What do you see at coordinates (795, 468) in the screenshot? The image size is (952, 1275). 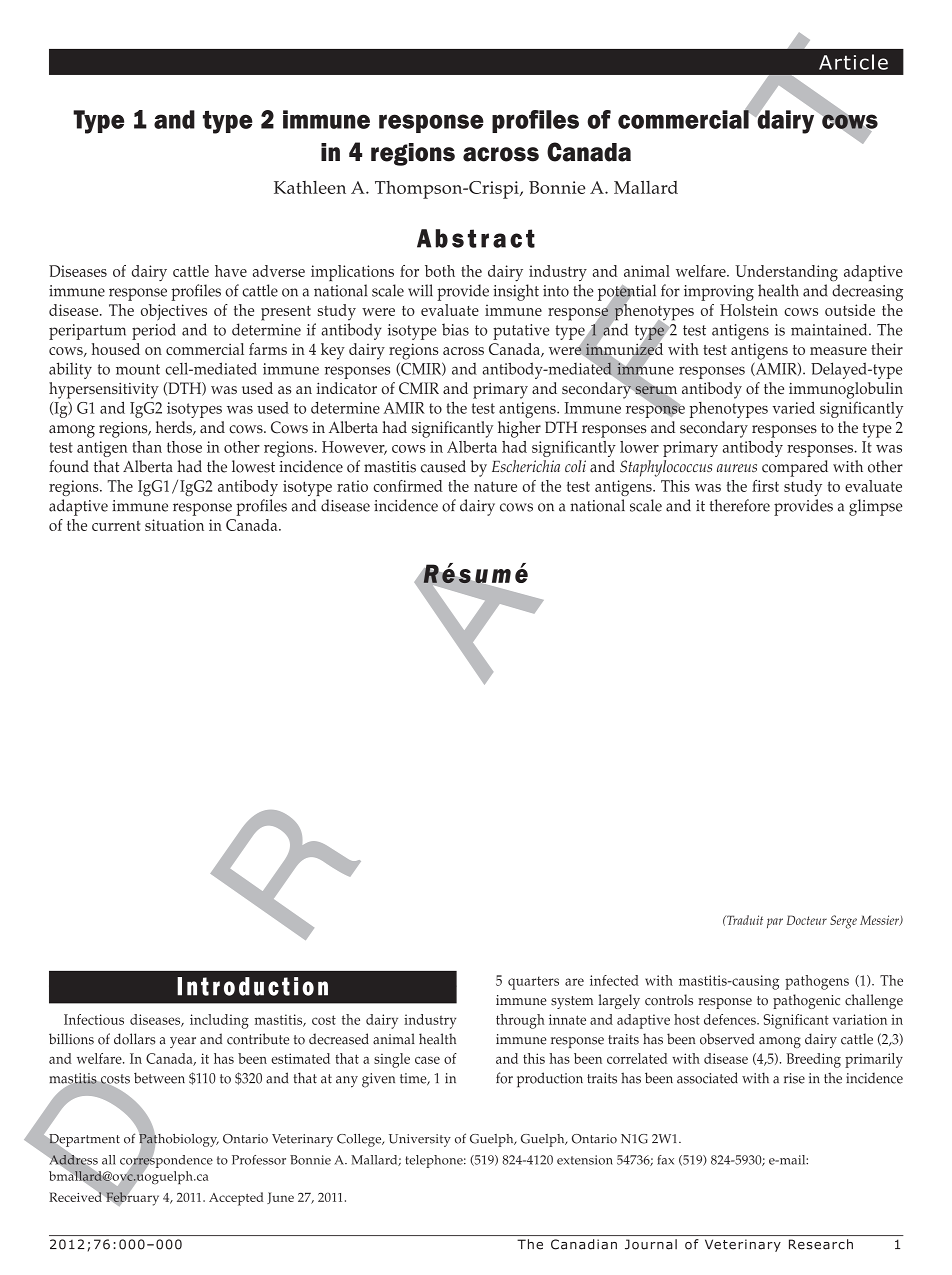 I see `compared` at bounding box center [795, 468].
